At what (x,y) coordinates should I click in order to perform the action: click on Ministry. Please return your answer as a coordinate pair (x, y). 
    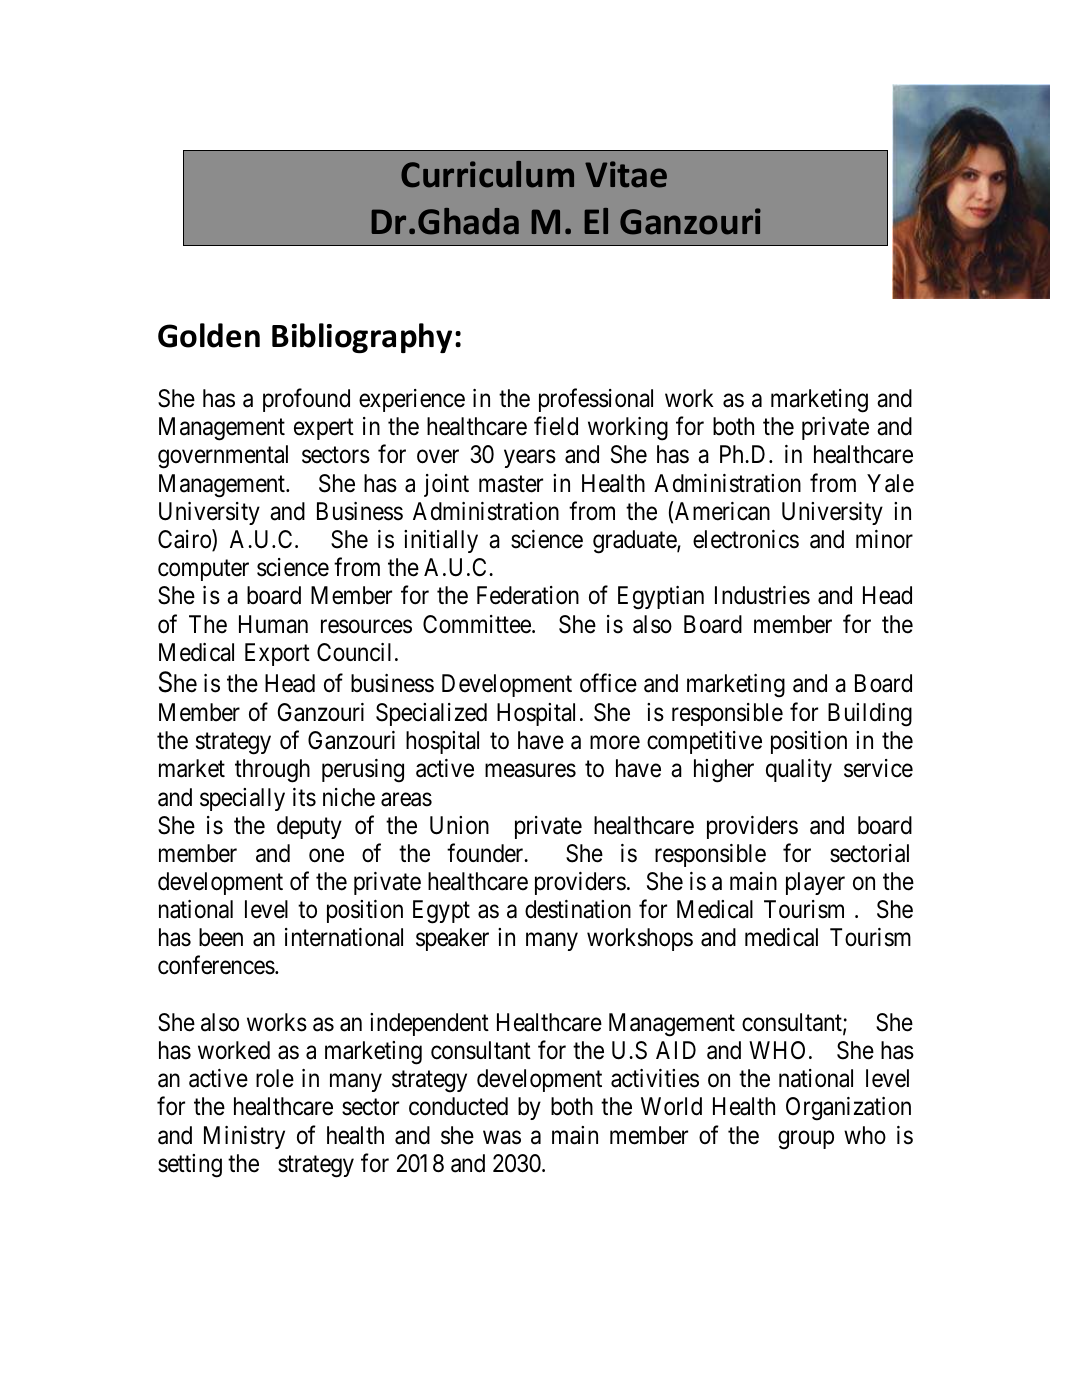
    Looking at the image, I should click on (244, 1137).
